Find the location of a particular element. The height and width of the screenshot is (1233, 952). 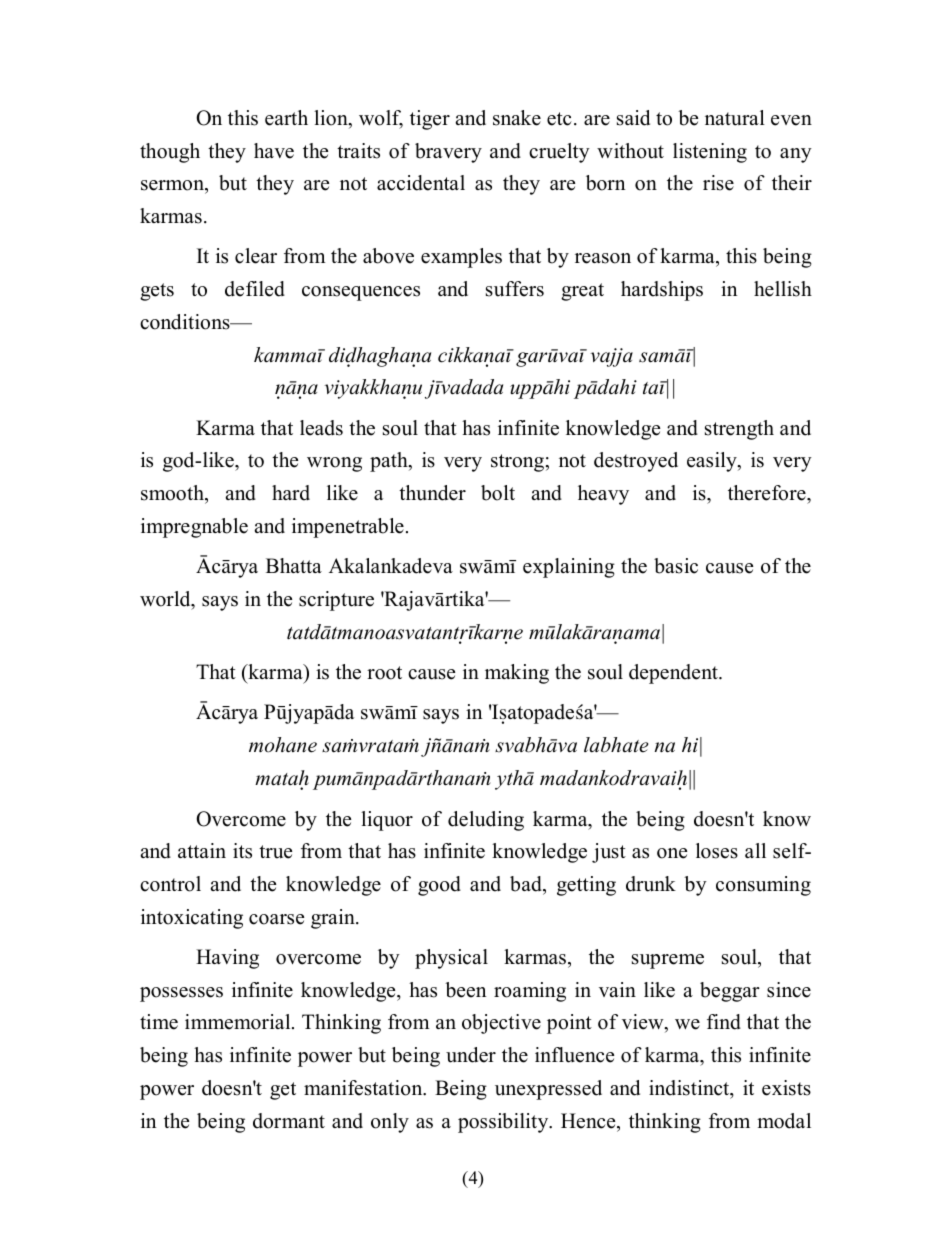

loses is located at coordinates (717, 851).
